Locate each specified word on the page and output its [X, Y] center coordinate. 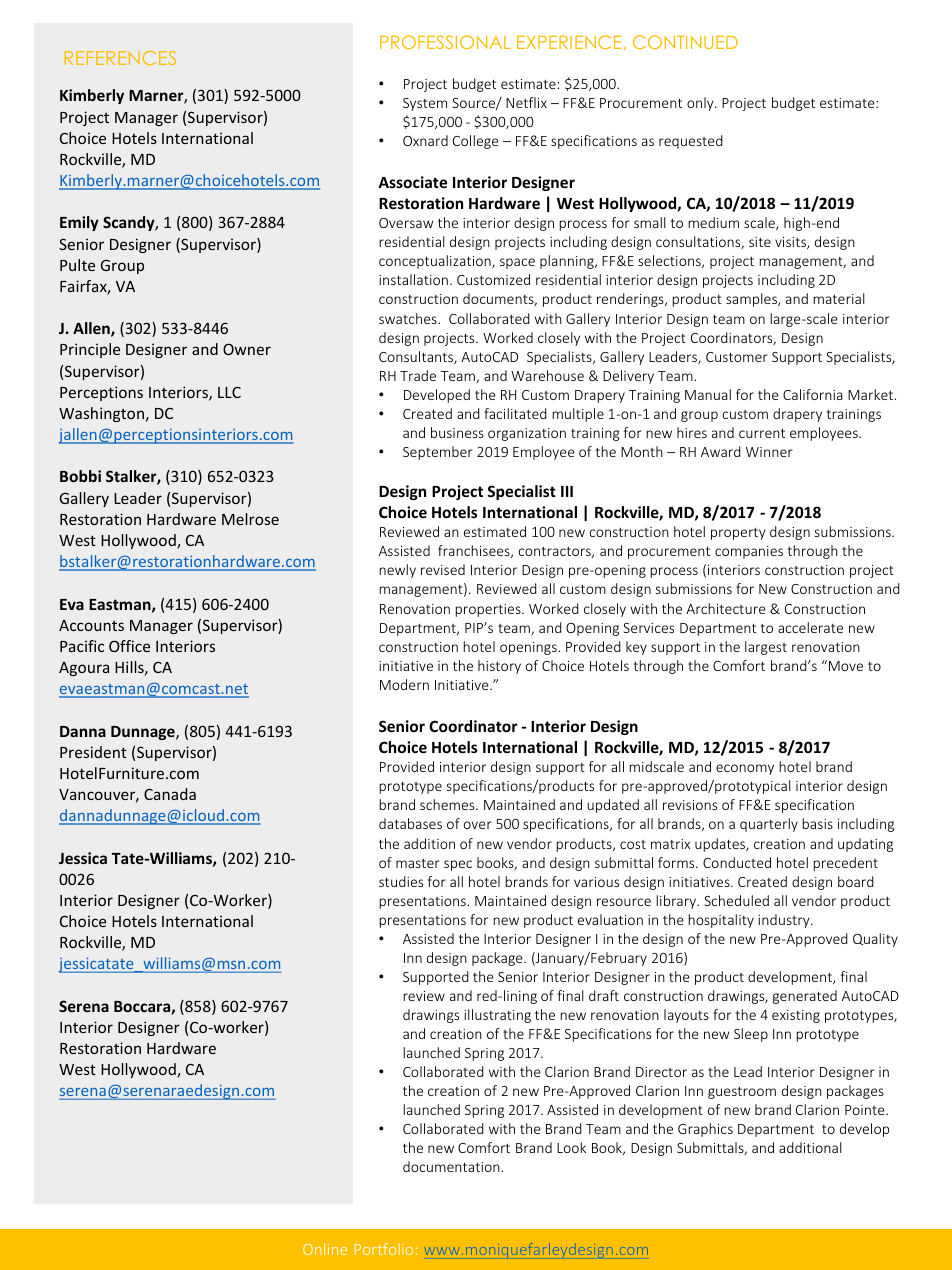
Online [325, 1249]
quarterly [769, 825]
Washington [101, 414]
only [701, 104]
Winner [769, 452]
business [457, 432]
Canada [170, 794]
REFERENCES [120, 58]
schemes [448, 804]
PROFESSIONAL [445, 42]
